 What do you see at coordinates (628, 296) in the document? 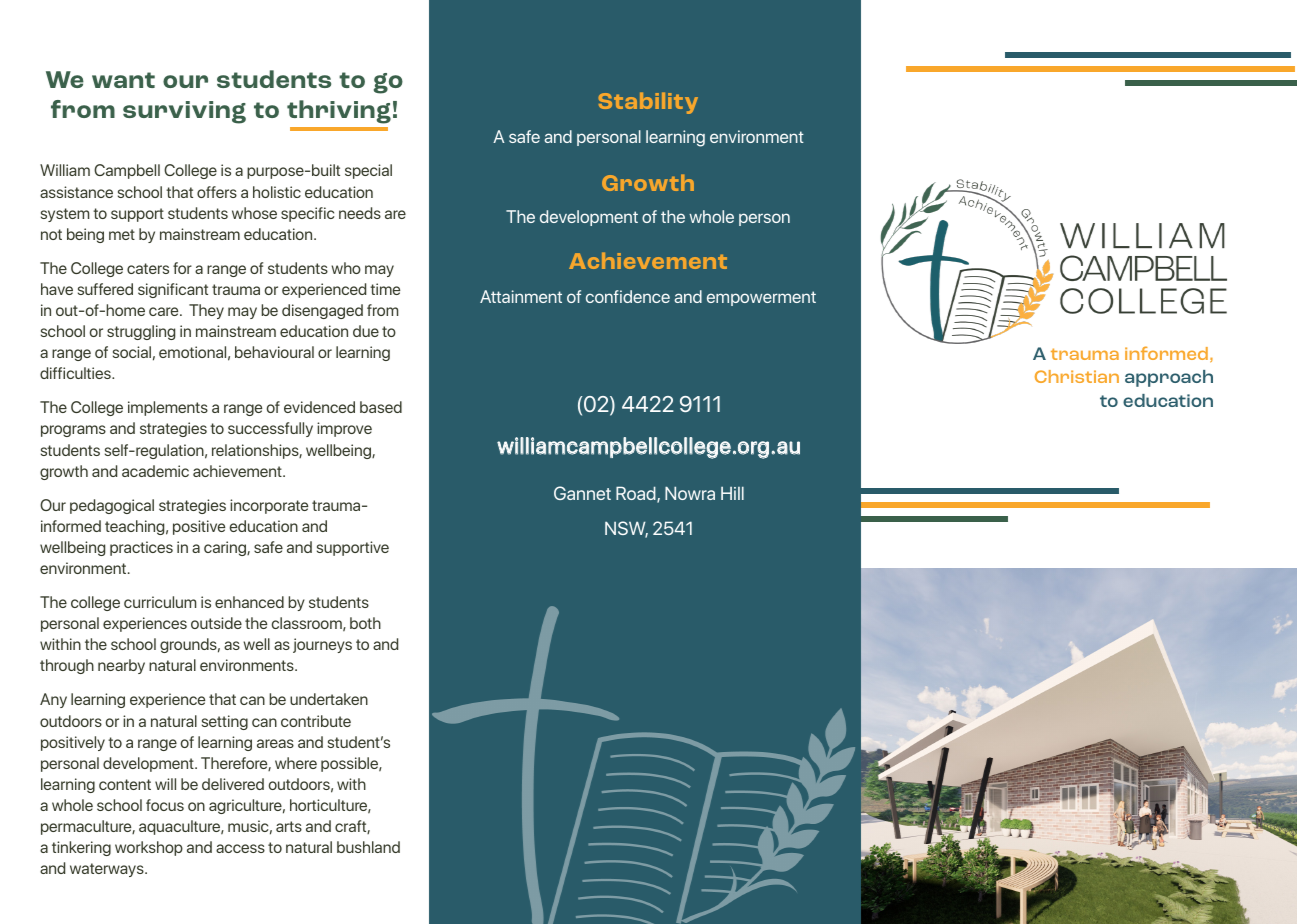
I see `confidence` at bounding box center [628, 296].
